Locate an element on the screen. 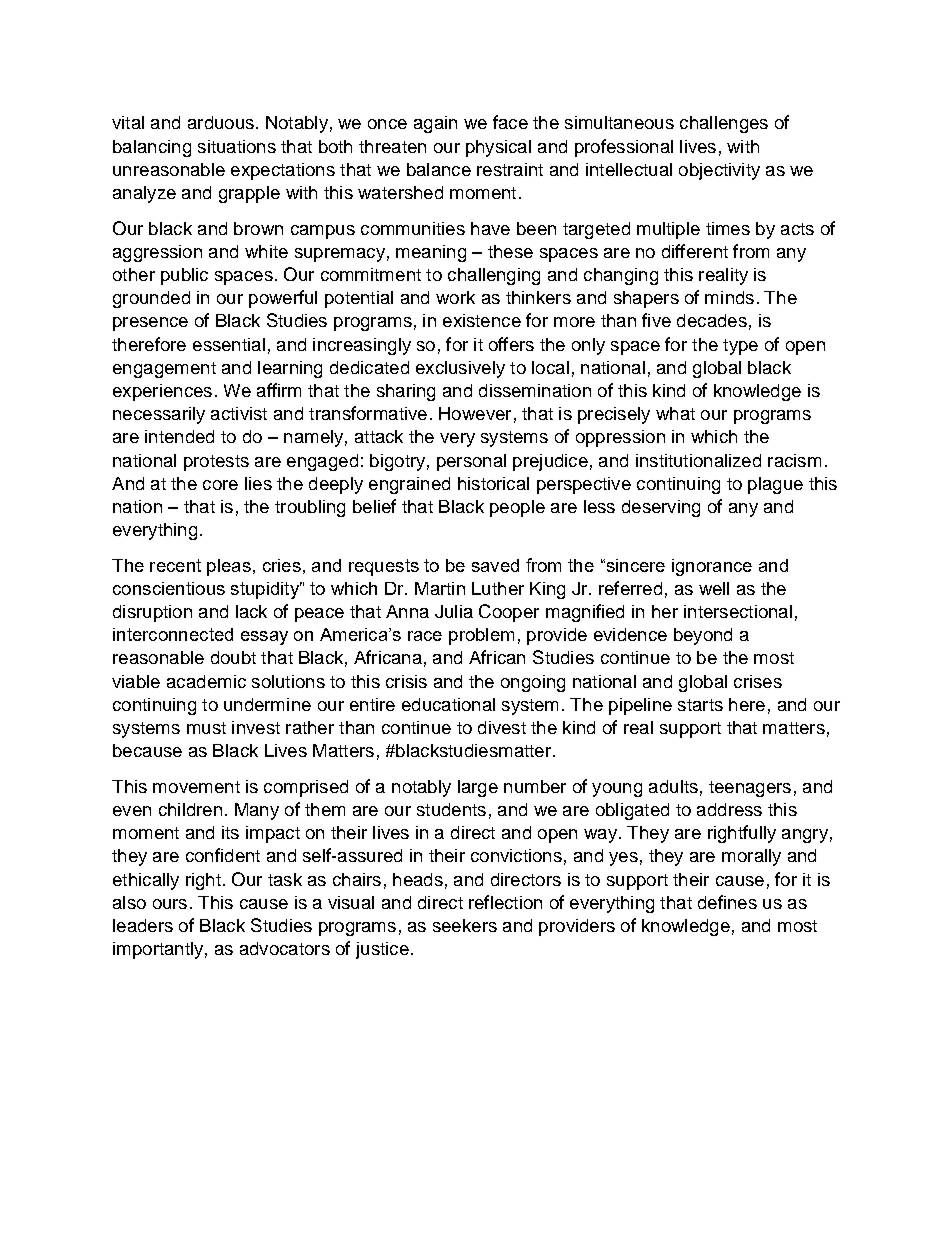 Image resolution: width=952 pixels, height=1233 pixels. academic is located at coordinates (206, 681).
